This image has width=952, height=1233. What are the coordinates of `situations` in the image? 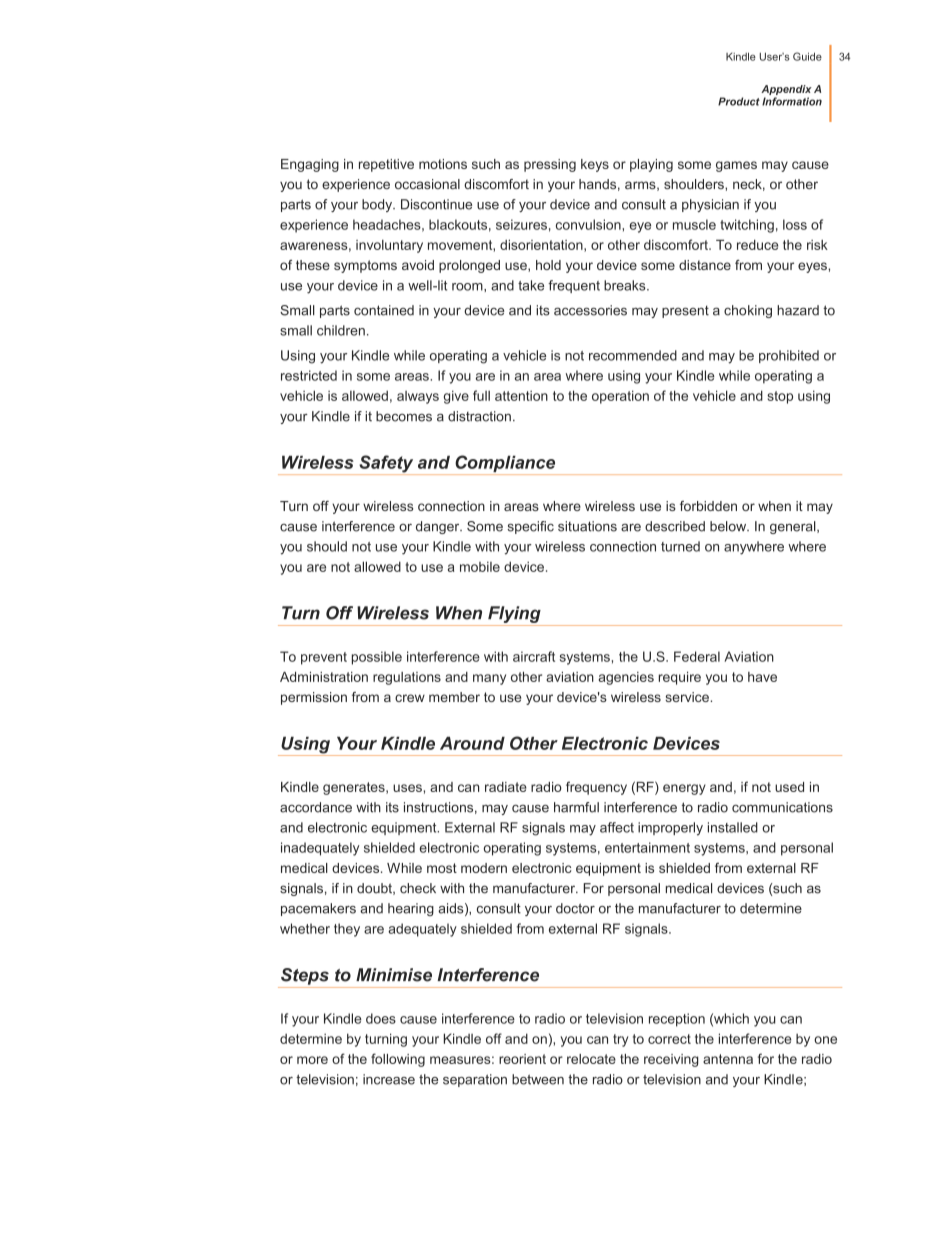 It's located at (587, 526).
